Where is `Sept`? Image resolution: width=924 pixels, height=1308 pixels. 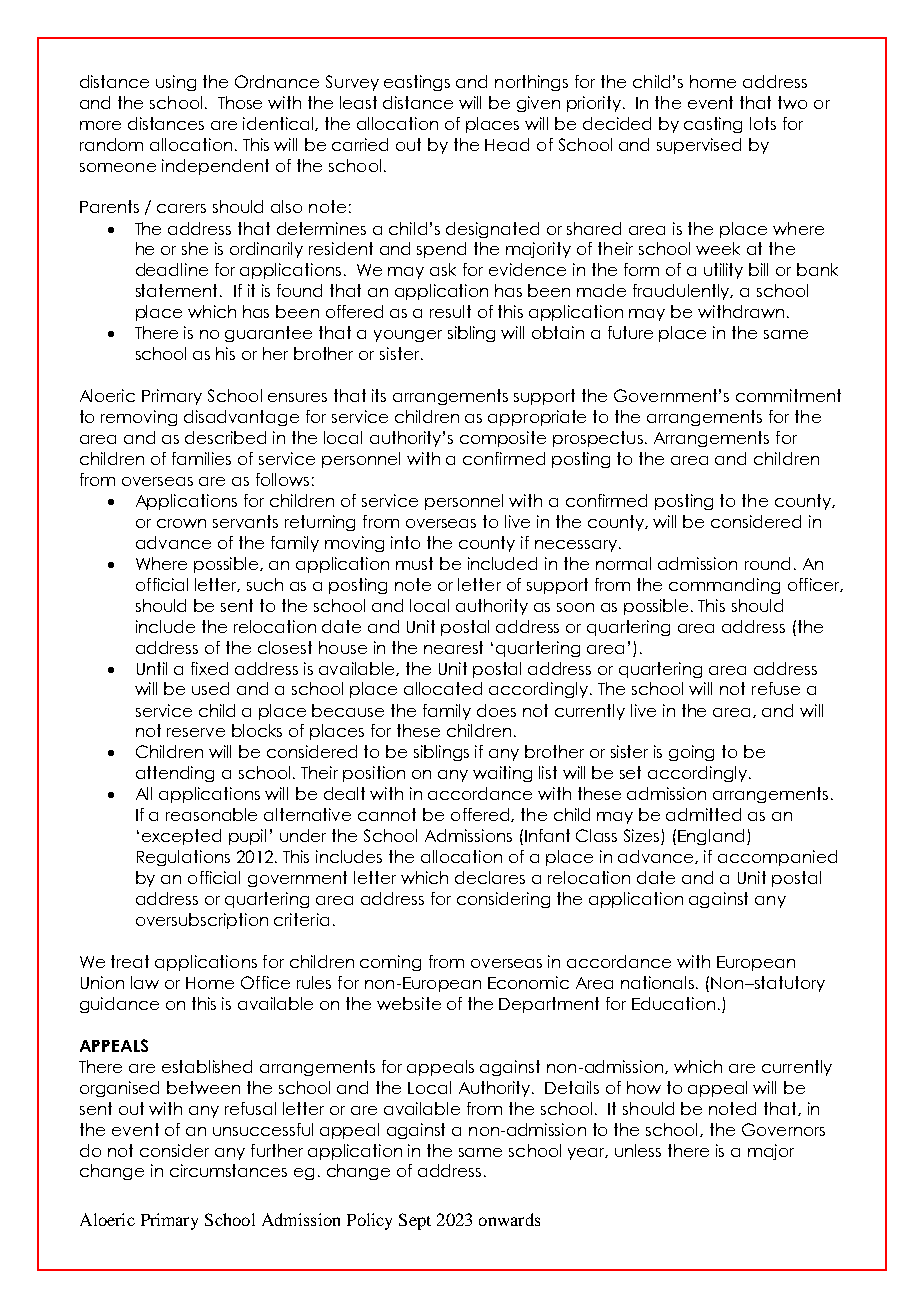
Sept is located at coordinates (415, 1221).
